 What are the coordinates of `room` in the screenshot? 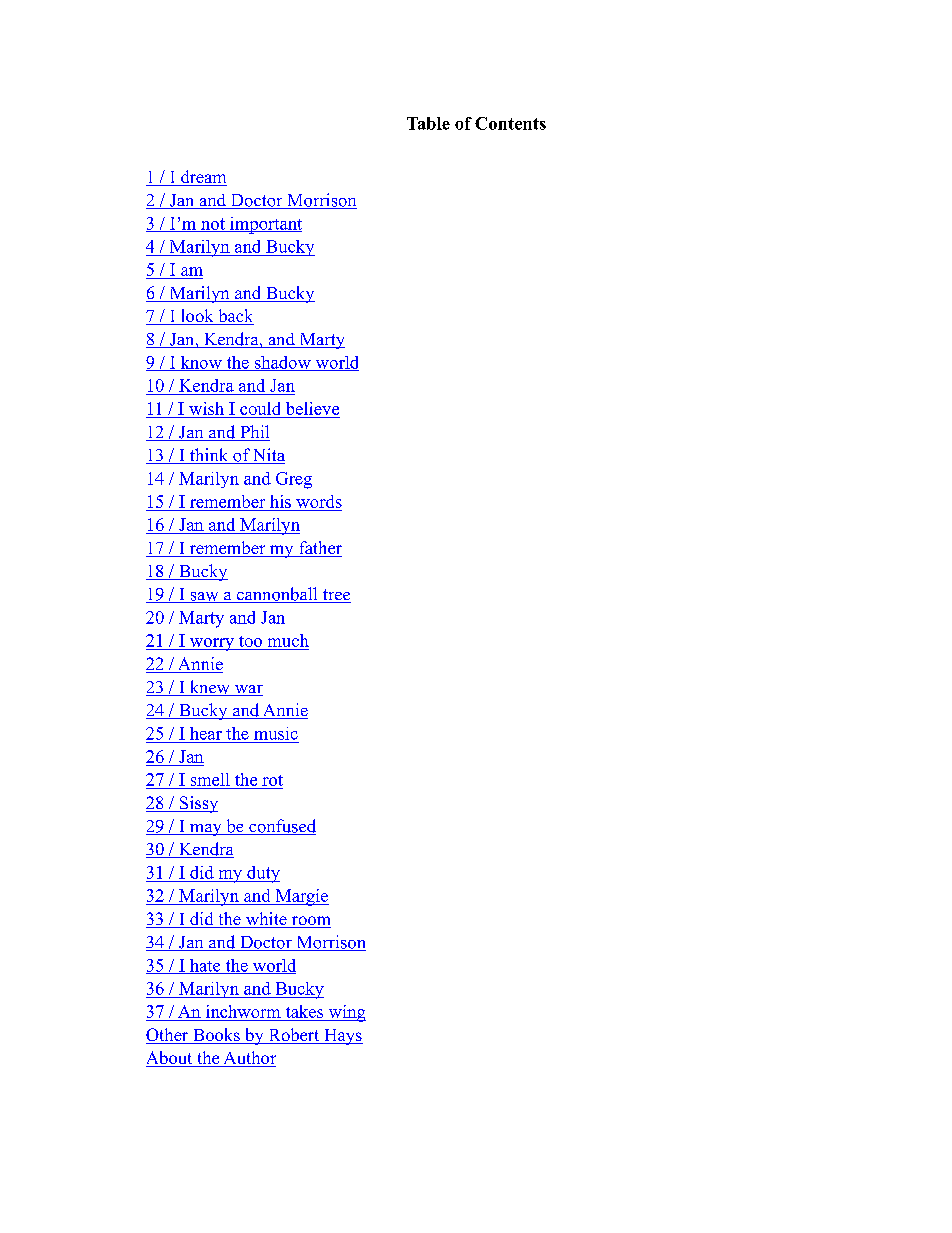 It's located at (310, 922).
